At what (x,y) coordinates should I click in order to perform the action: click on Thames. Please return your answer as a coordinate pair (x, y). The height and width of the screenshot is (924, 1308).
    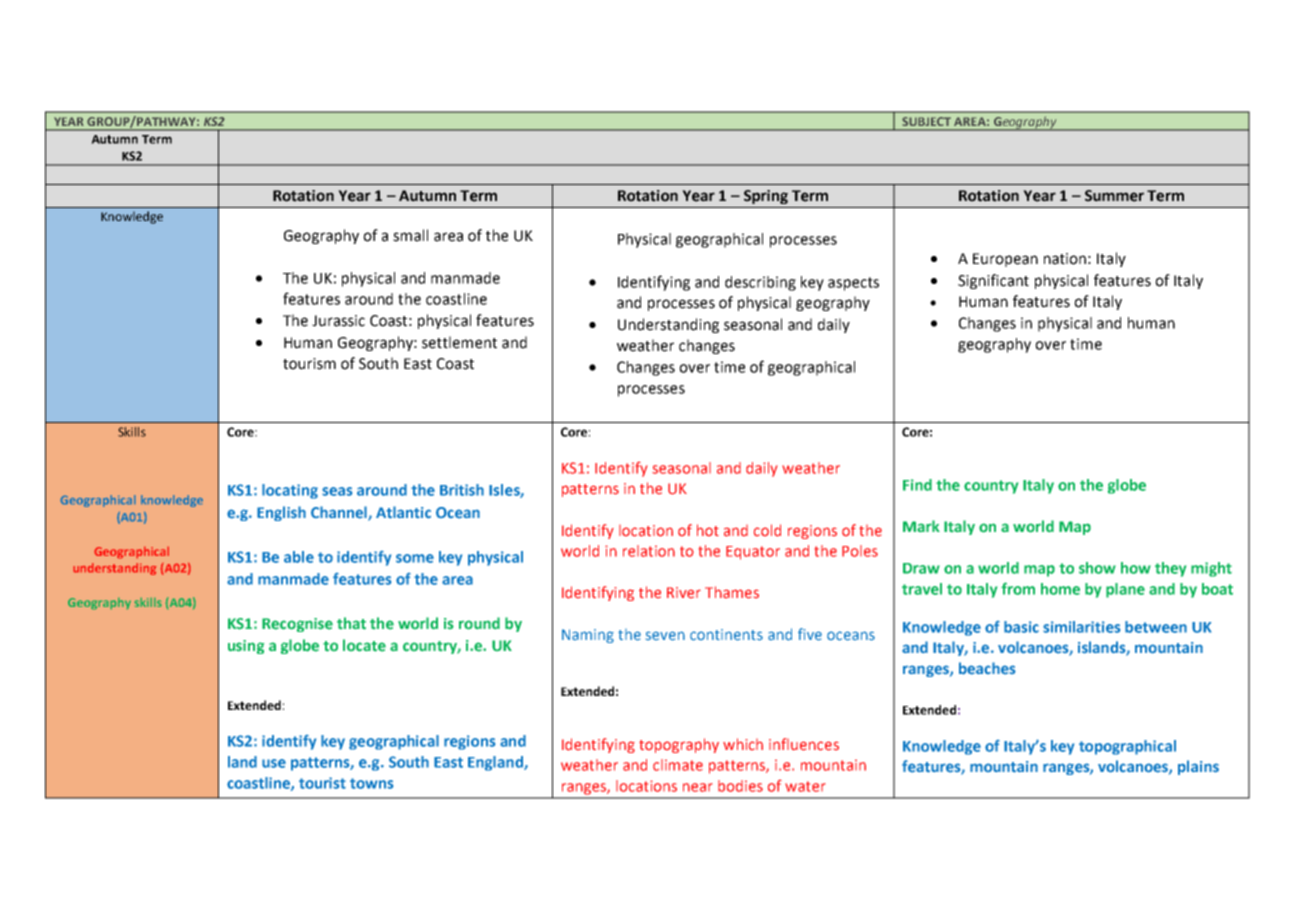
    Looking at the image, I should click on (732, 592).
